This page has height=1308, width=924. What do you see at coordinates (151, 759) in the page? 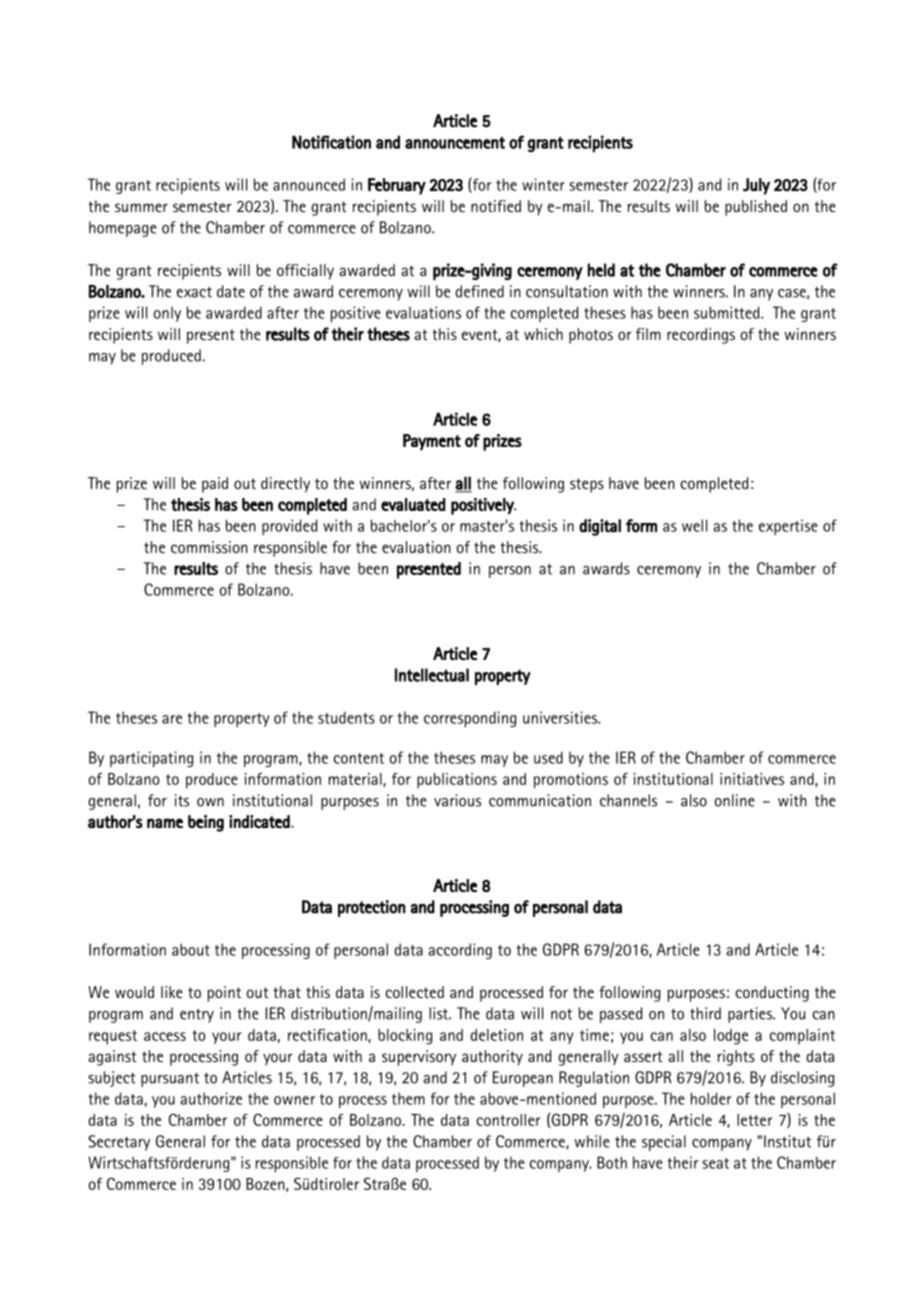
I see `participating` at bounding box center [151, 759].
